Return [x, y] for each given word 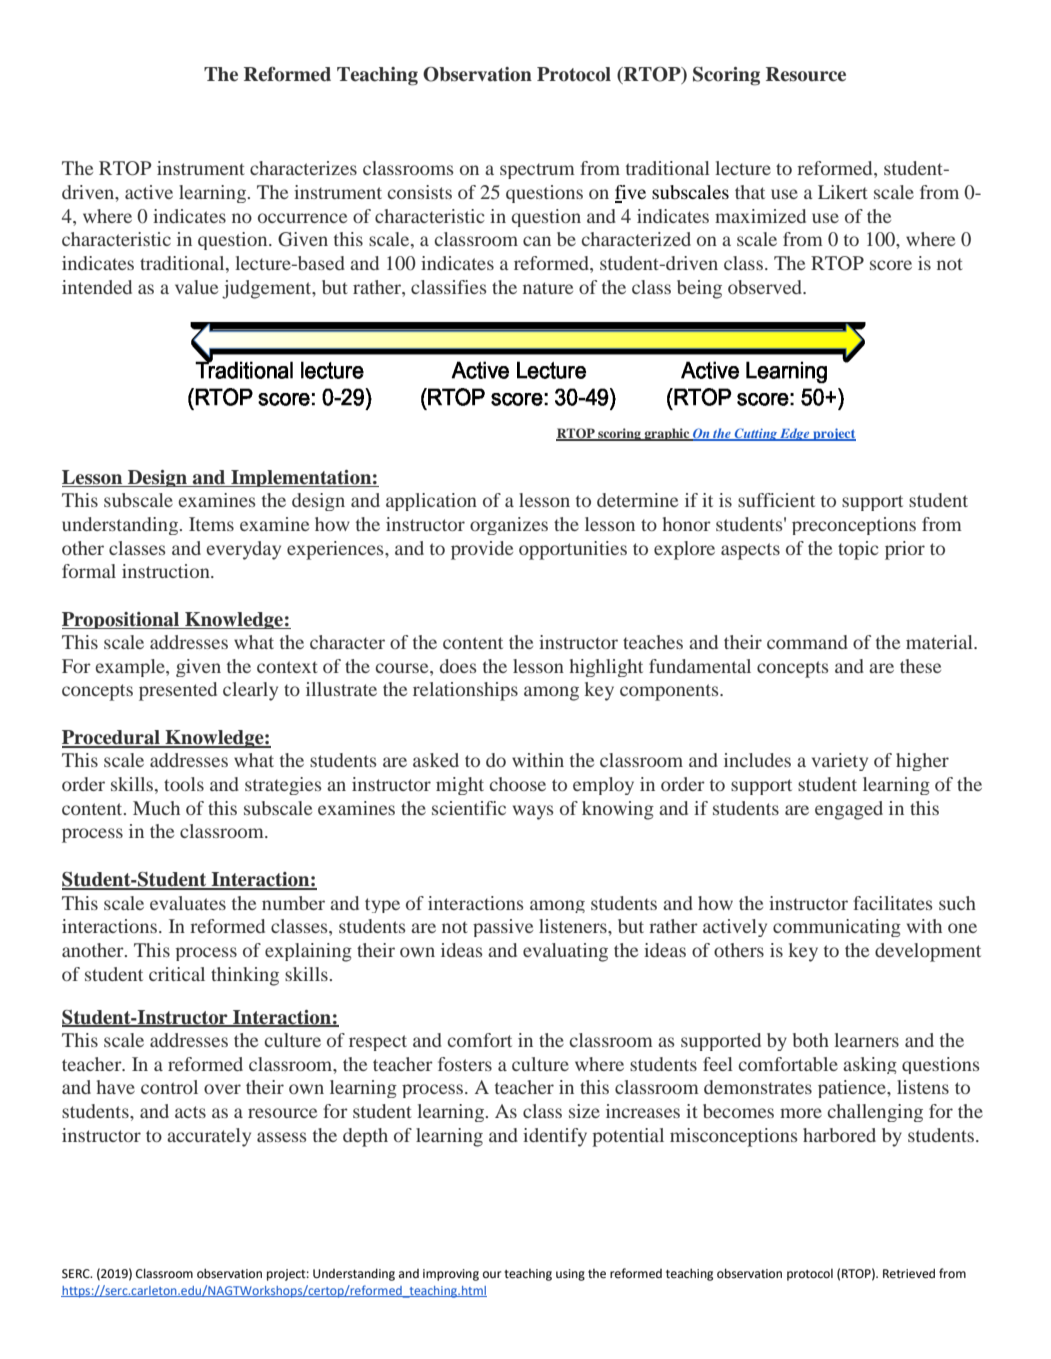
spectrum [537, 171]
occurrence [302, 218]
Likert [842, 192]
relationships [465, 691]
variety [840, 762]
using [570, 1275]
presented [178, 691]
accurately [209, 1137]
